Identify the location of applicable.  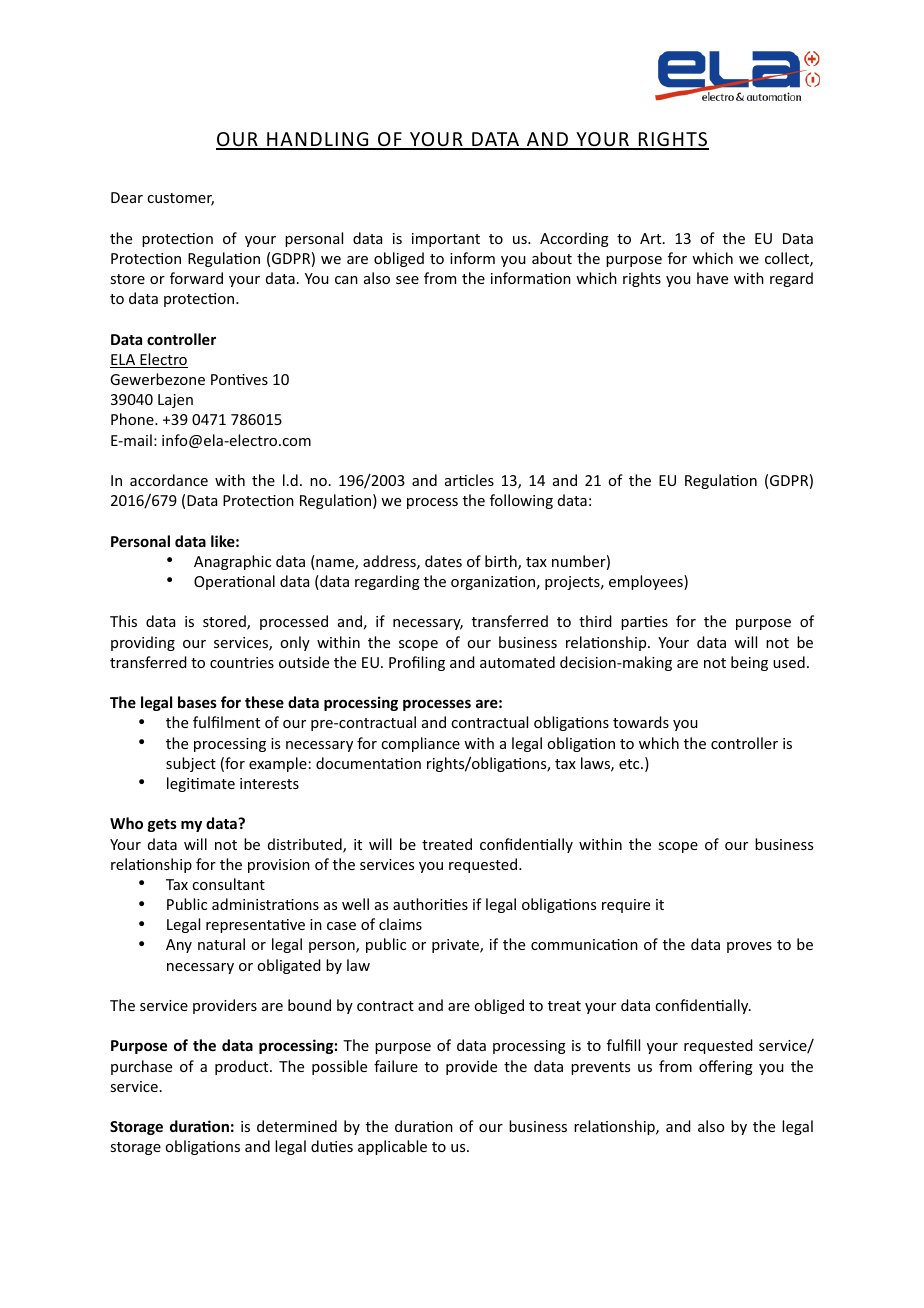
(392, 1147).
